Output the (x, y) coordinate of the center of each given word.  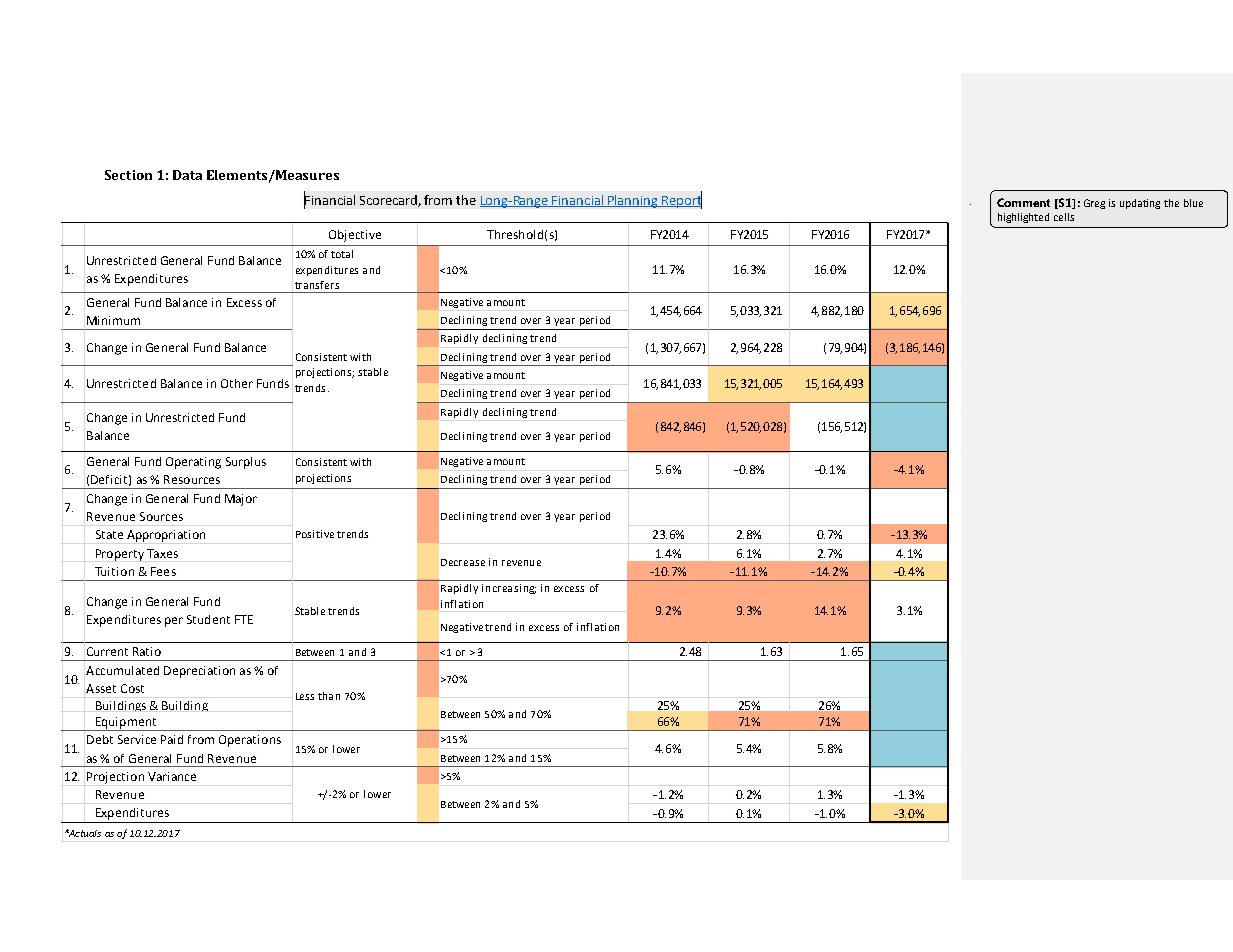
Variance (172, 776)
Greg (1094, 204)
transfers (317, 285)
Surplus (246, 463)
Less (305, 696)
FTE (244, 619)
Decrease (463, 562)
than (329, 696)
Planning (633, 201)
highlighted (1023, 218)
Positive (315, 534)
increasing (509, 589)
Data (187, 175)
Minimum (113, 320)
